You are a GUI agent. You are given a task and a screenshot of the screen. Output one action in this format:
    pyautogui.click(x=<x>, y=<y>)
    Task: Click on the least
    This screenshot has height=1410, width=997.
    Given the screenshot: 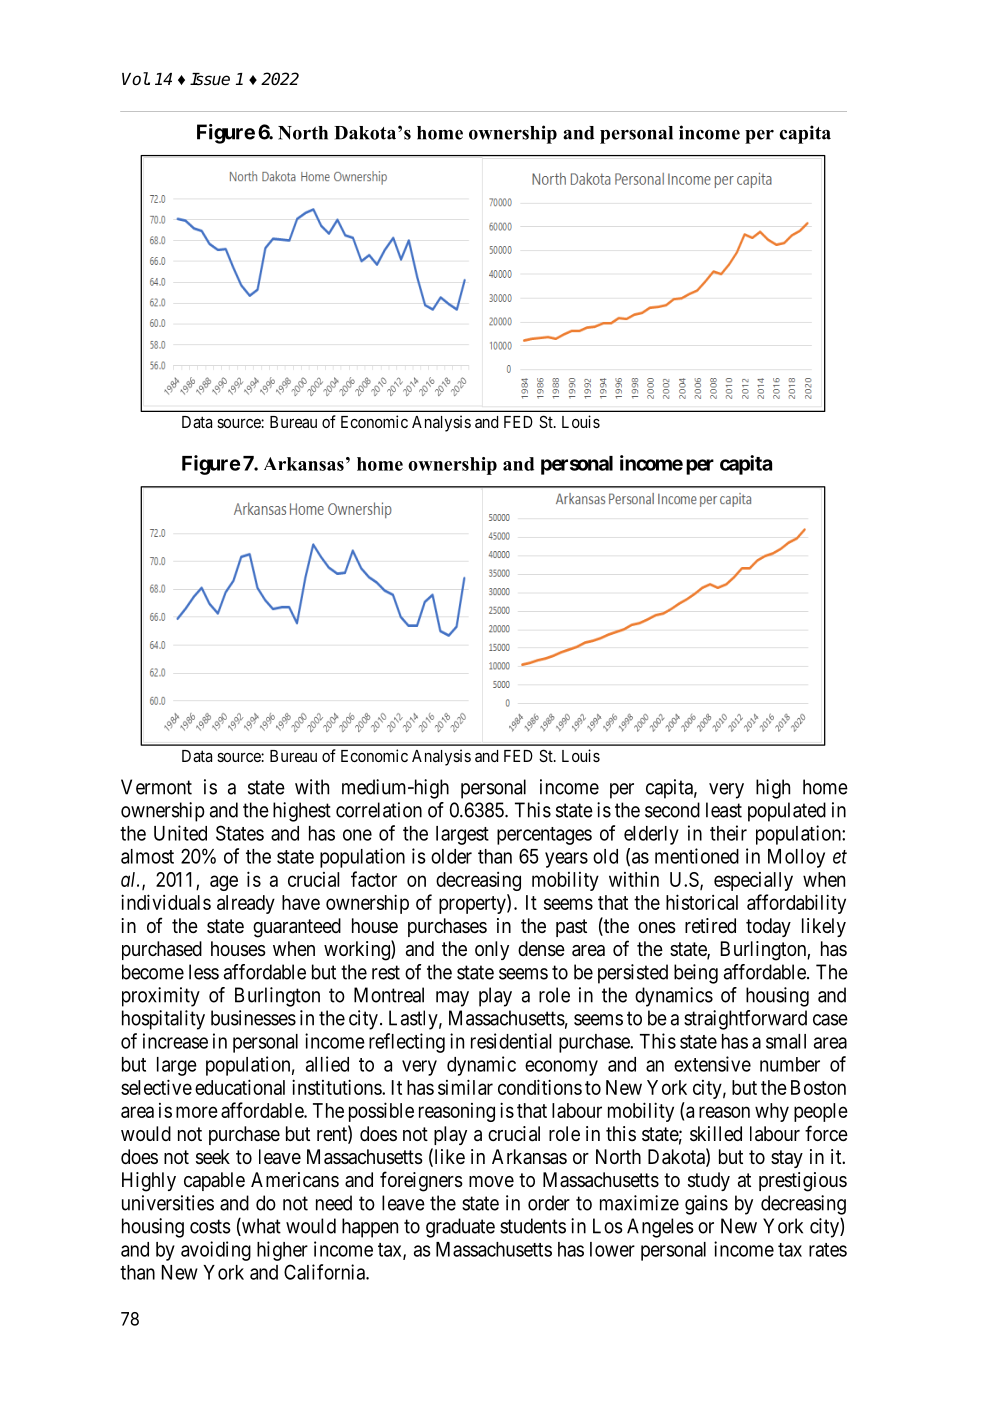 What is the action you would take?
    pyautogui.click(x=724, y=810)
